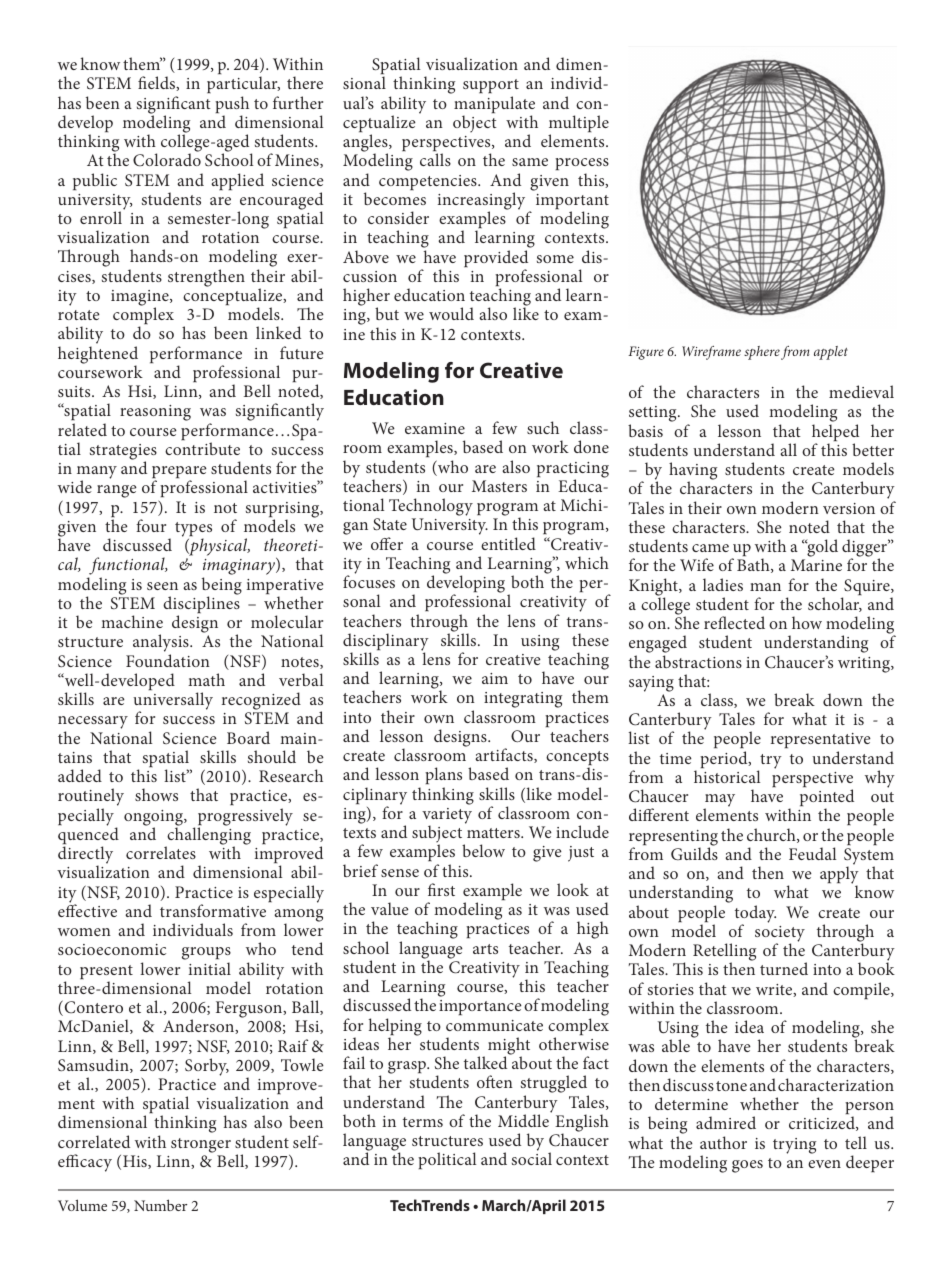  What do you see at coordinates (495, 678) in the screenshot?
I see `aim` at bounding box center [495, 678].
